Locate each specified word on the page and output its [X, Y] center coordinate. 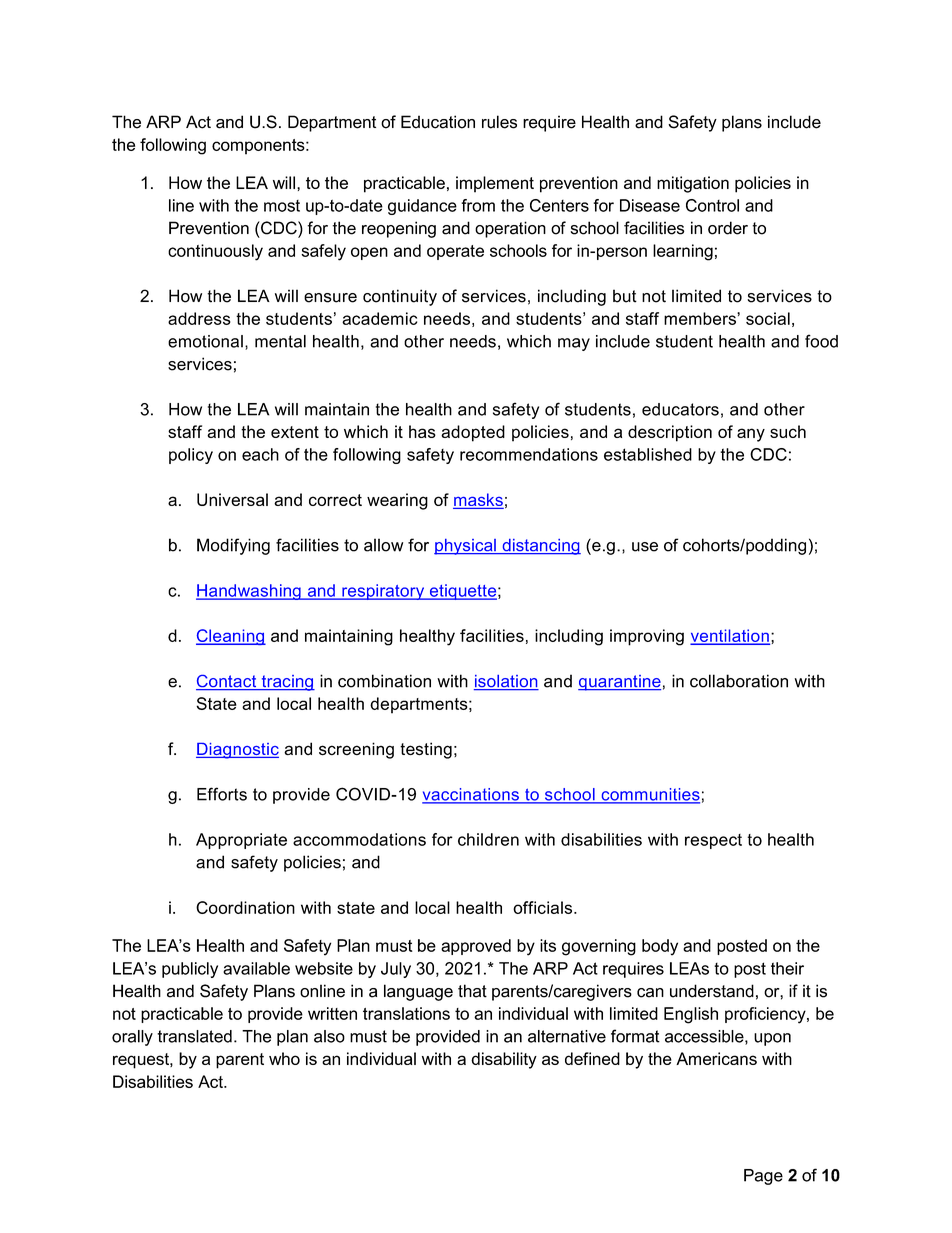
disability [504, 1060]
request [142, 1061]
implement [495, 184]
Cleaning [231, 637]
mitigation [693, 184]
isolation [506, 682]
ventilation [730, 636]
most [282, 206]
